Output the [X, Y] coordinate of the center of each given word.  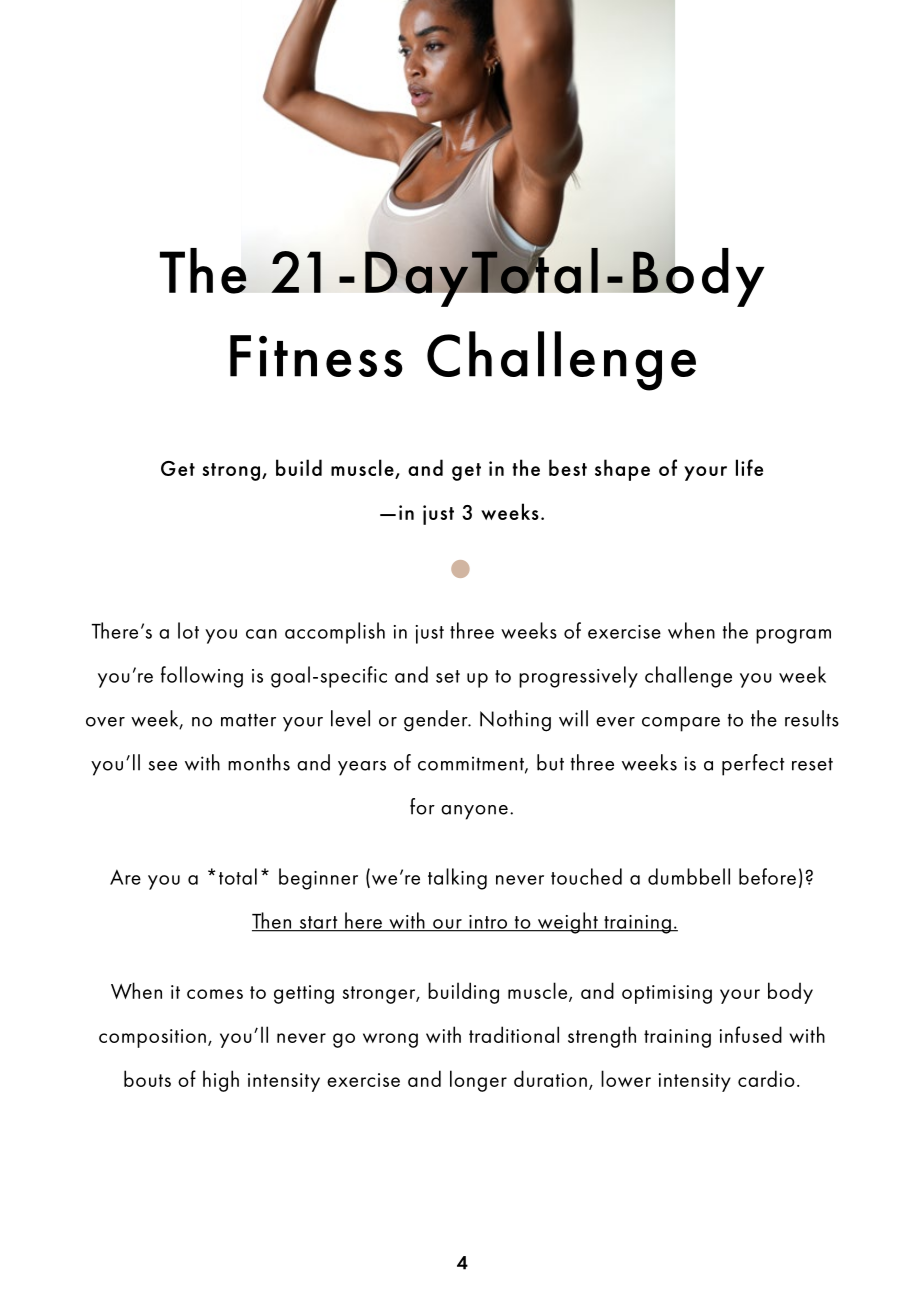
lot [188, 630]
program [793, 636]
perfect [753, 765]
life [749, 467]
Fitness [316, 356]
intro [488, 923]
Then [273, 921]
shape [622, 470]
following [202, 677]
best [568, 467]
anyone [474, 812]
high [221, 1081]
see [162, 766]
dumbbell [689, 876]
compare [681, 724]
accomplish [335, 633]
